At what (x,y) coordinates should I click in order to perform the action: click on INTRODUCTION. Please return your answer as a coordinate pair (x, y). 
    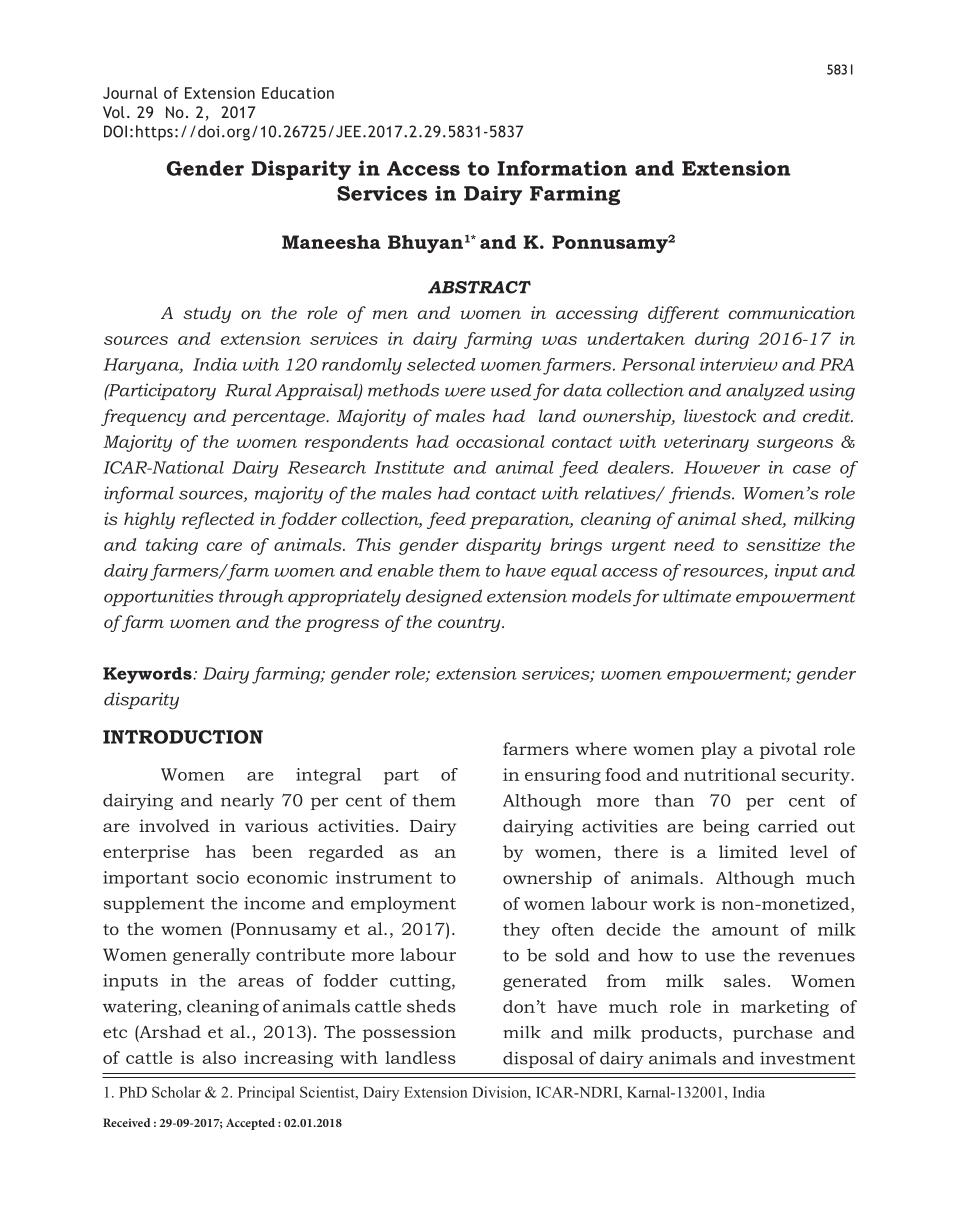
    Looking at the image, I should click on (183, 737).
